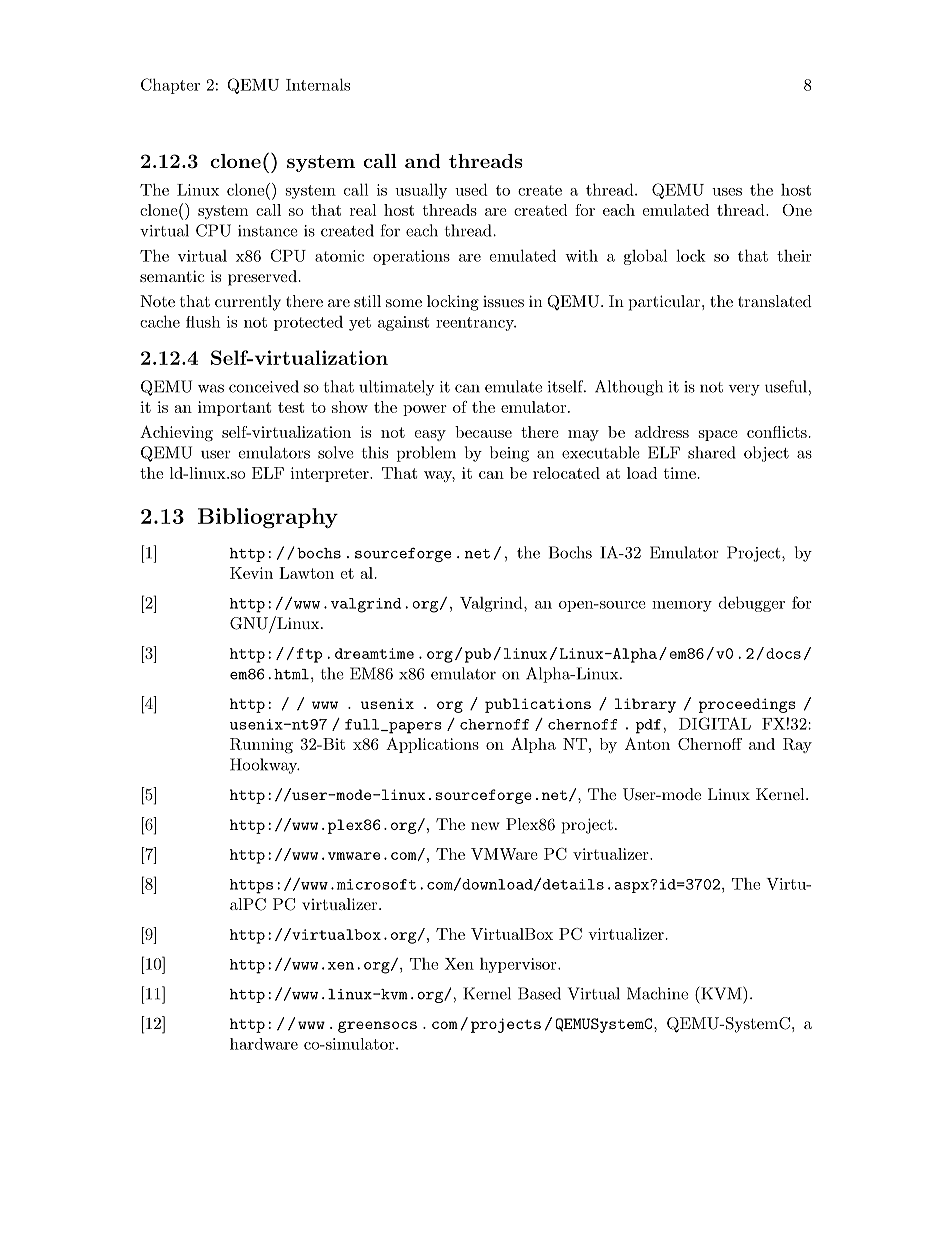 This screenshot has width=952, height=1233. What do you see at coordinates (752, 604) in the screenshot?
I see `debugger` at bounding box center [752, 604].
